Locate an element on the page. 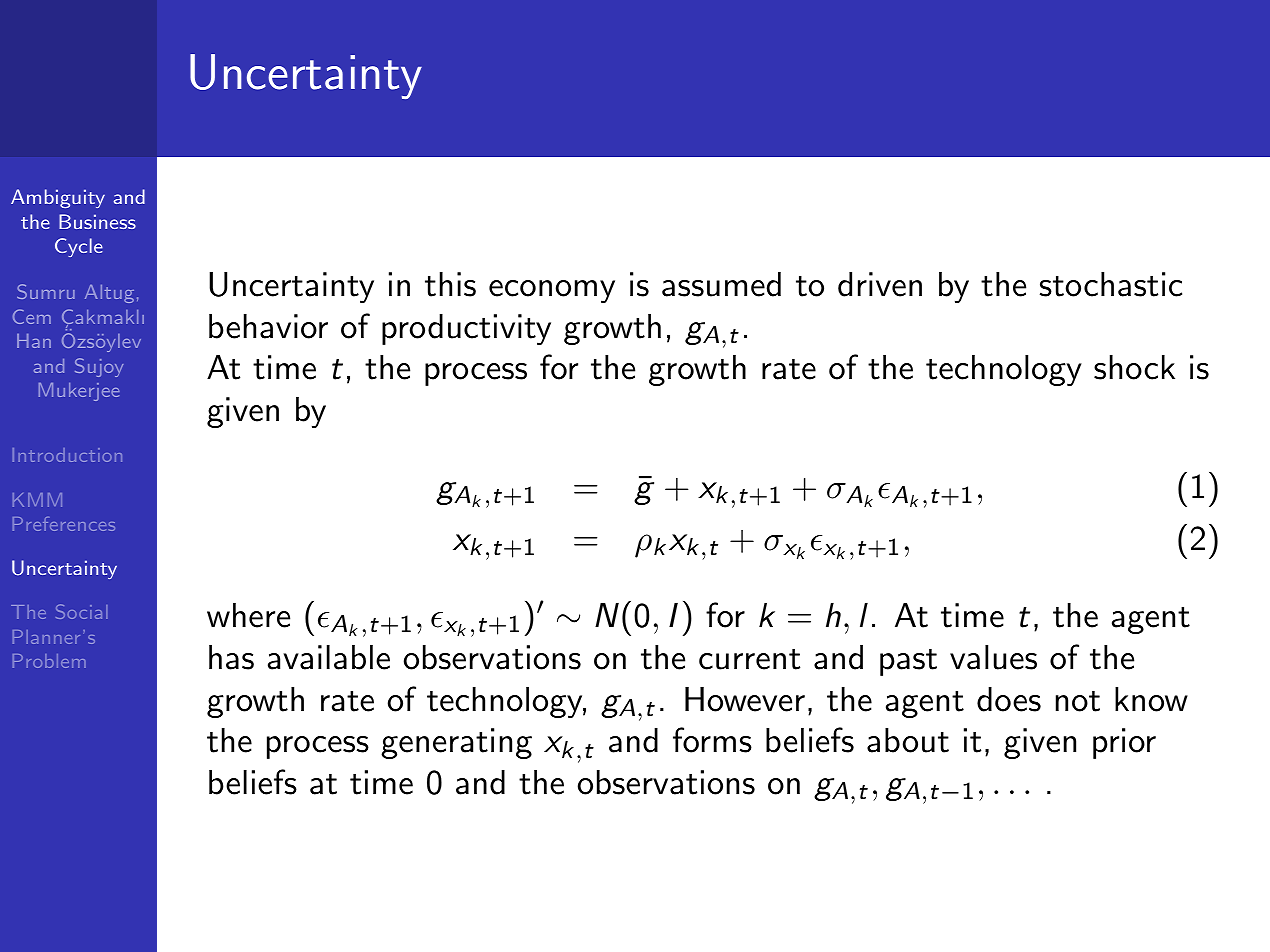 This document has width=1270, height=952. assumed is located at coordinates (721, 284).
